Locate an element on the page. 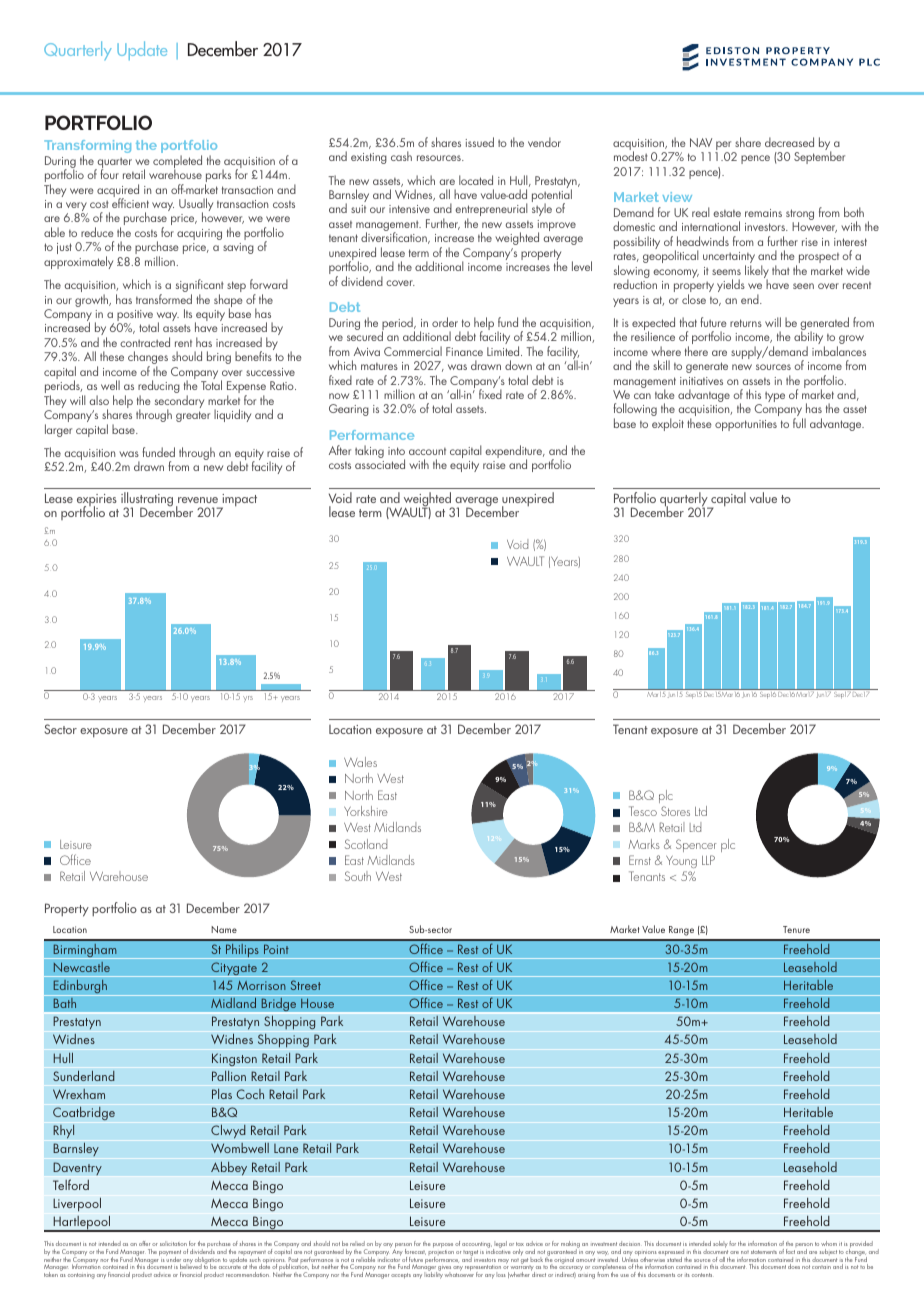  offer is located at coordinates (144, 1243).
